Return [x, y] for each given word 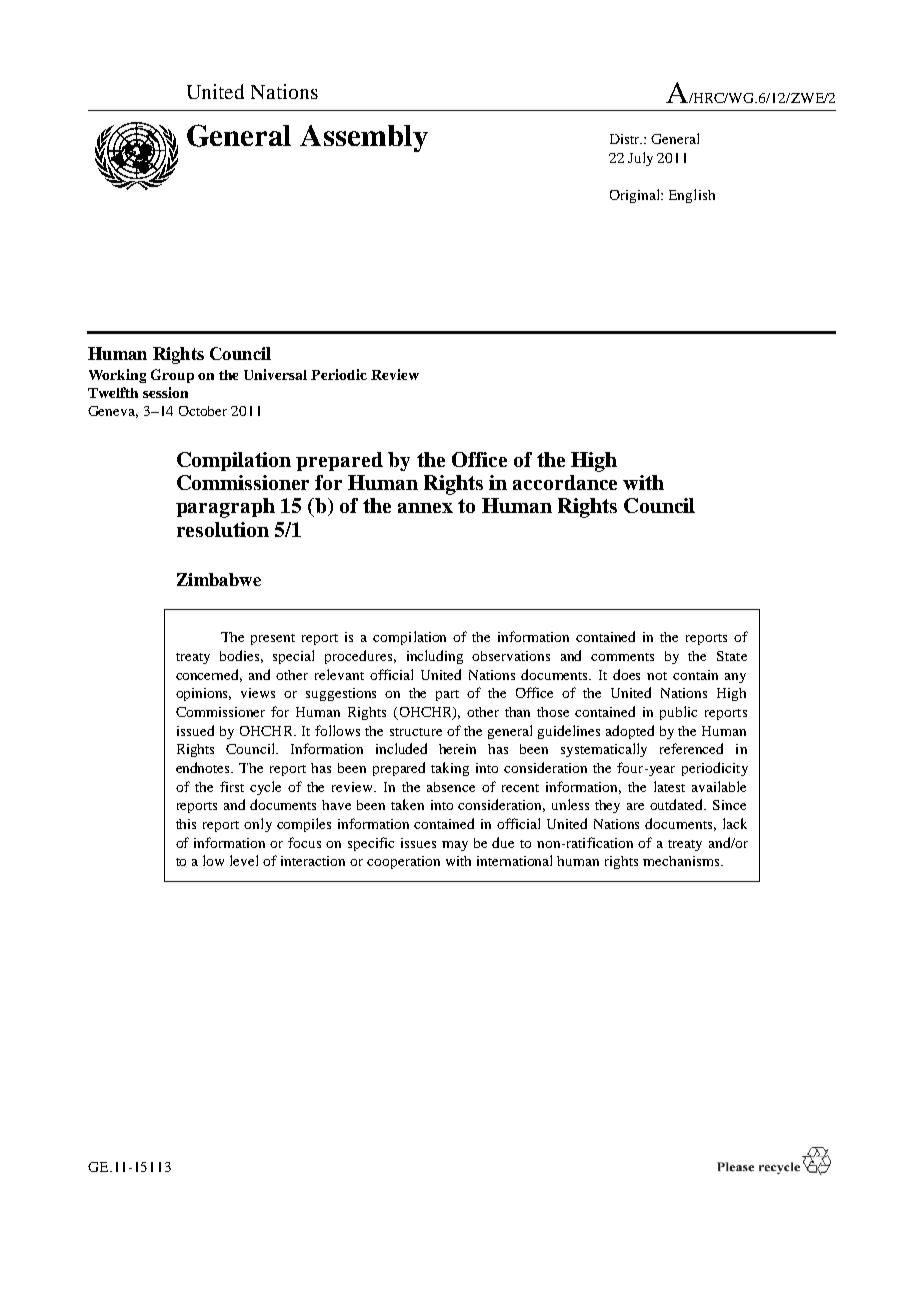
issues [418, 843]
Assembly [364, 138]
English [692, 196]
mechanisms [682, 861]
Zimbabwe [219, 579]
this [186, 824]
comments [622, 657]
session [165, 392]
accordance [565, 482]
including [435, 657]
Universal [275, 374]
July [640, 159]
